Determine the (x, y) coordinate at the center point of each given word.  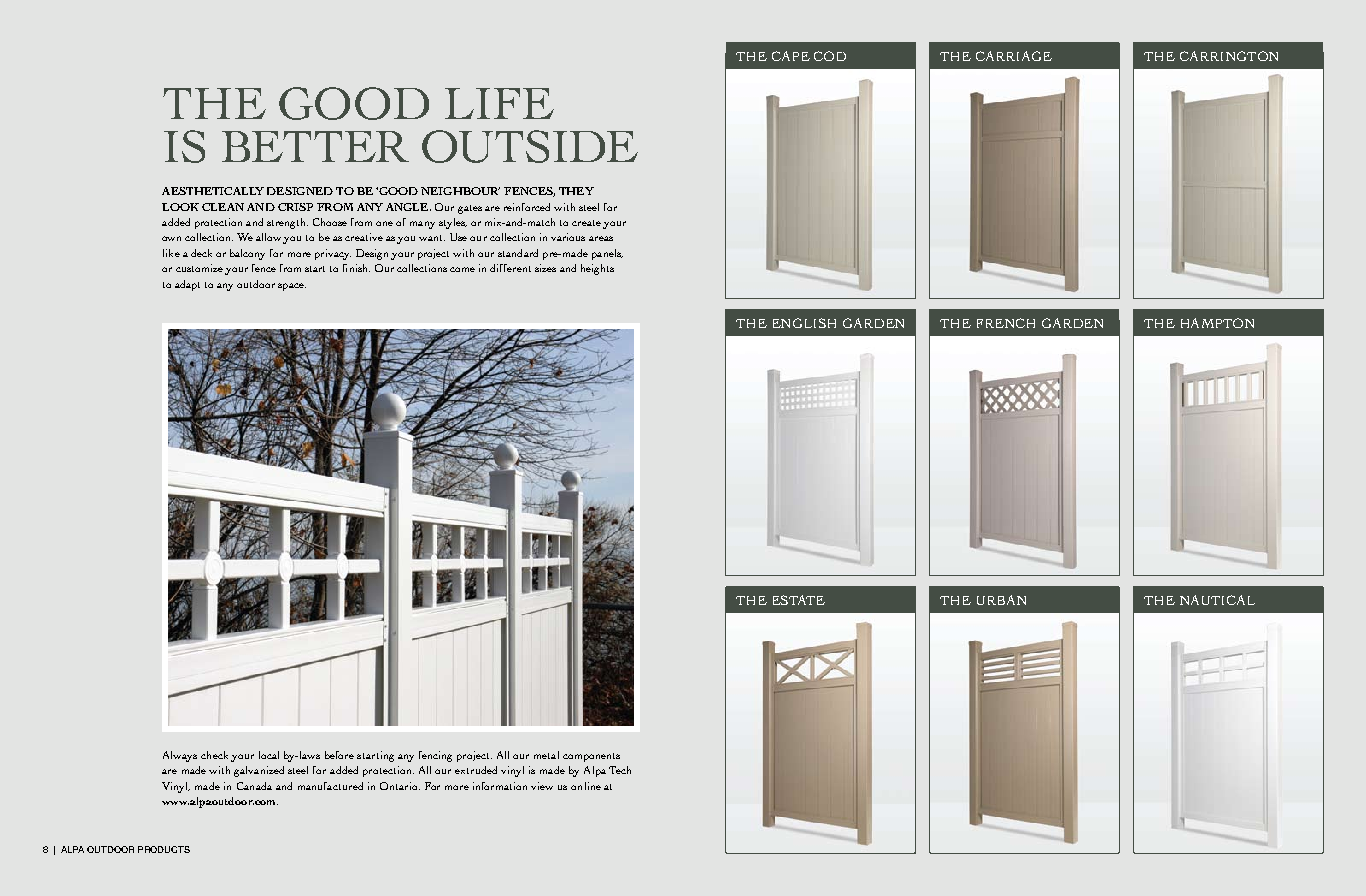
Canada (254, 786)
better (315, 146)
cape (791, 56)
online (586, 786)
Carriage (1014, 56)
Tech (620, 770)
